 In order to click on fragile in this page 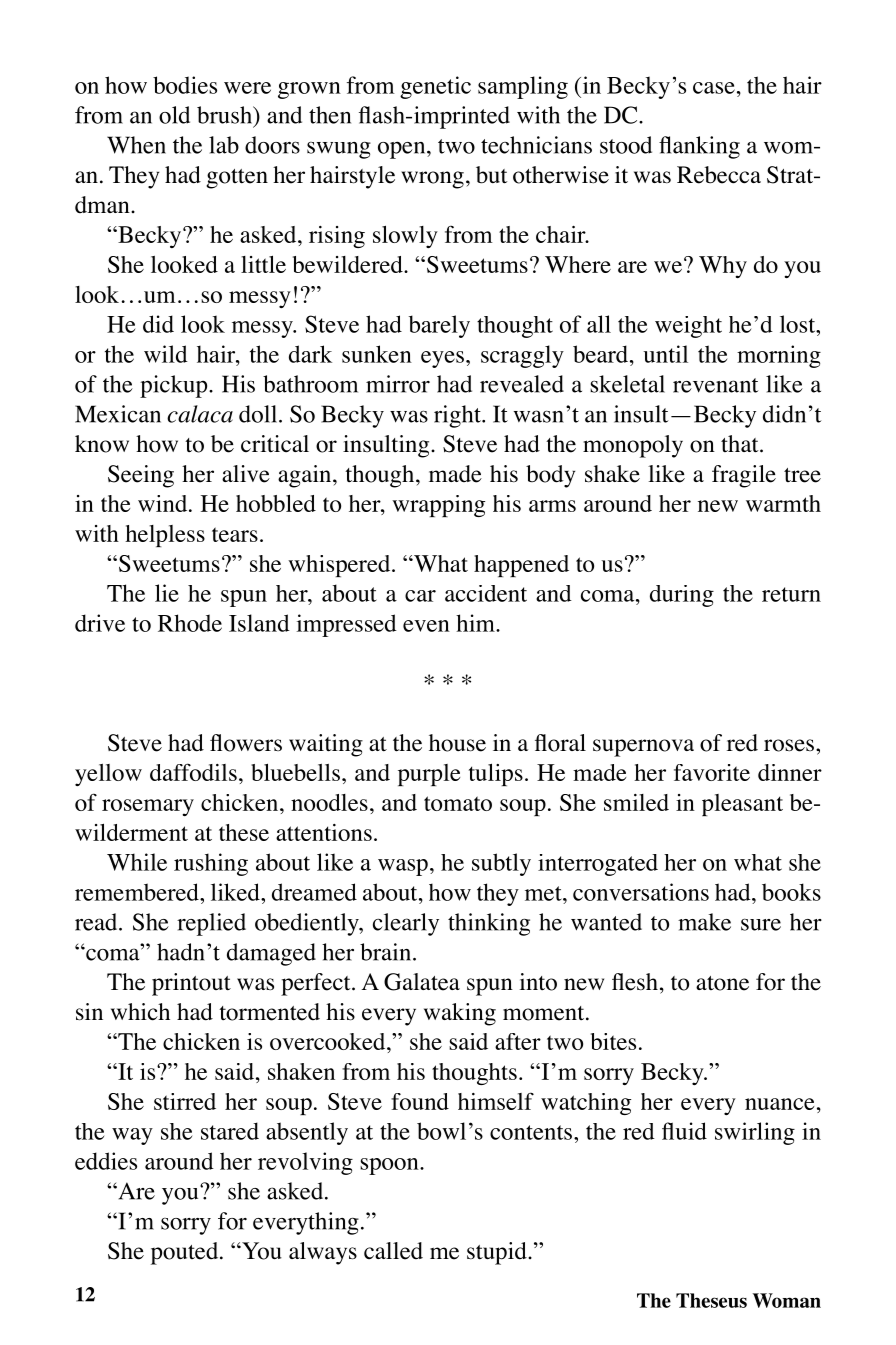, I will do `click(744, 476)`.
